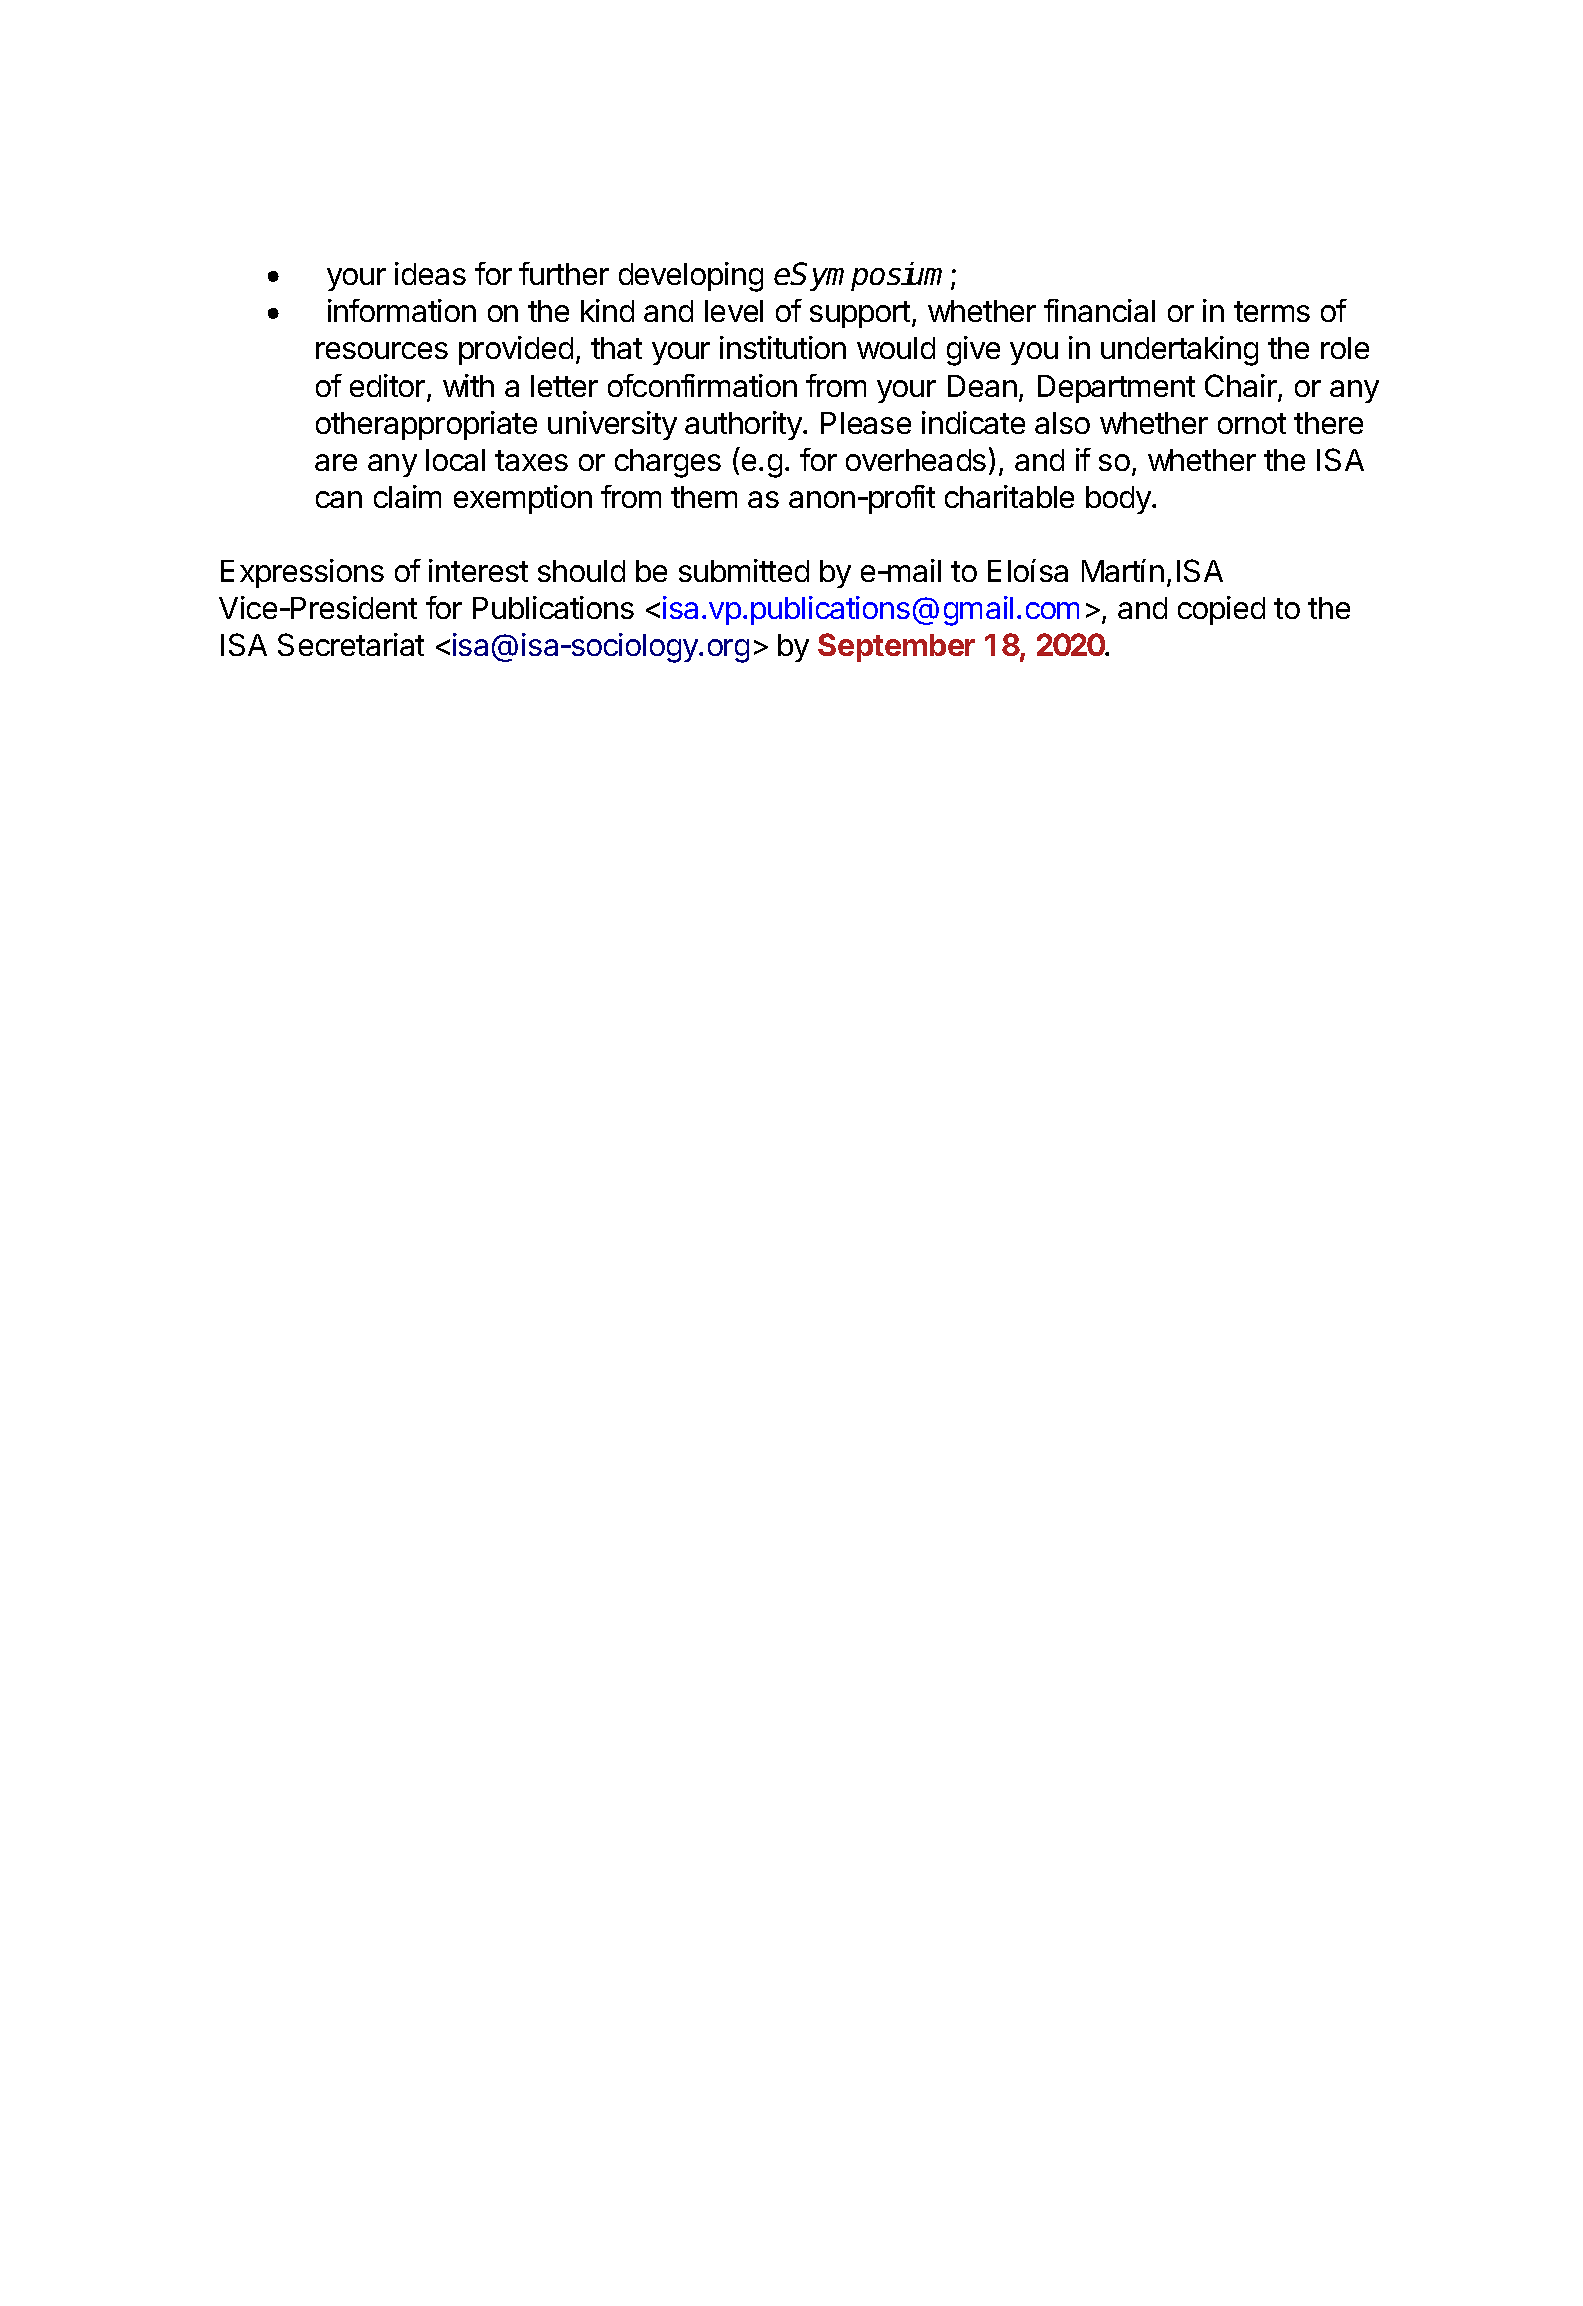 Image resolution: width=1583 pixels, height=2306 pixels. What do you see at coordinates (896, 647) in the screenshot?
I see `September` at bounding box center [896, 647].
